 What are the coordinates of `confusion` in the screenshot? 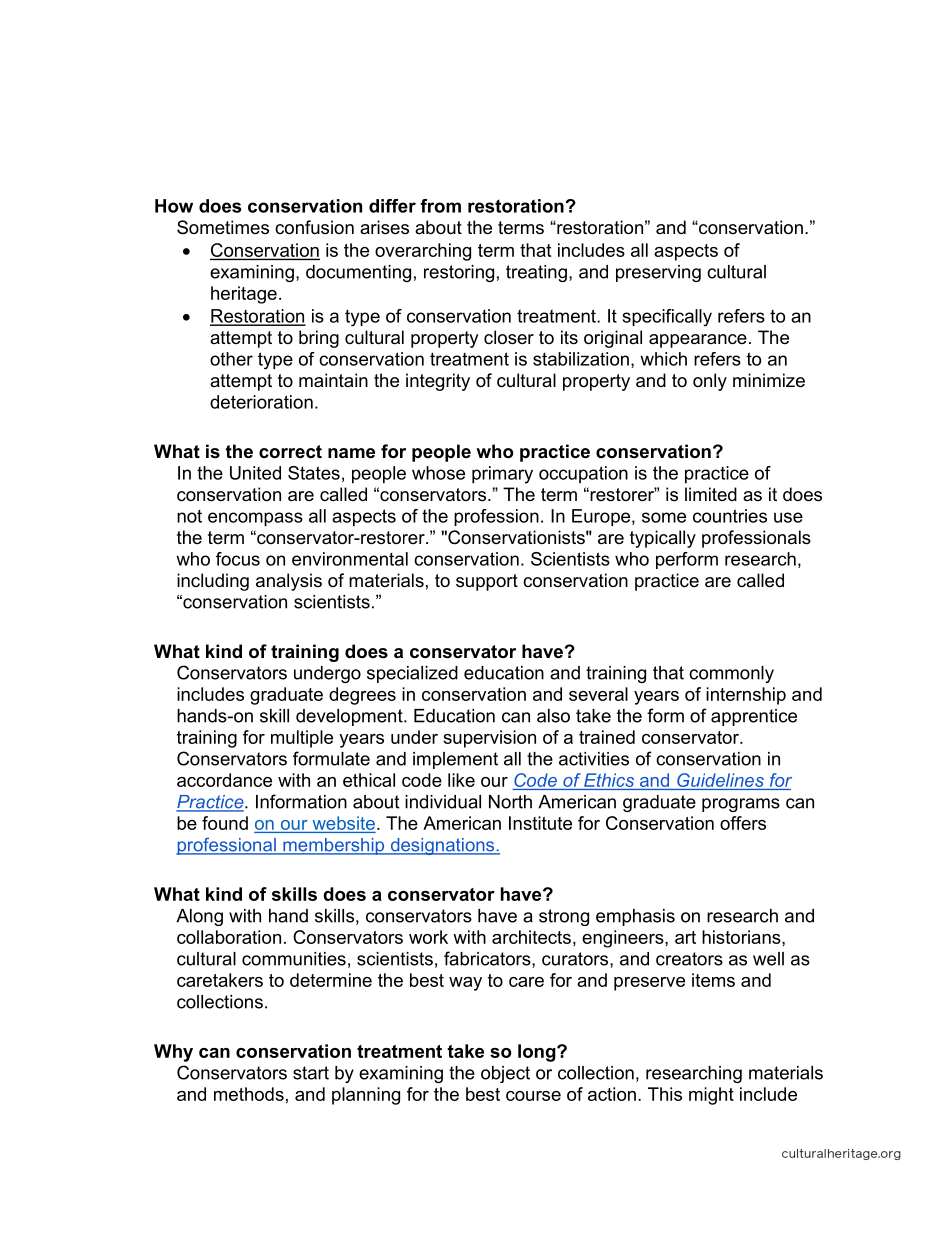 It's located at (314, 227).
